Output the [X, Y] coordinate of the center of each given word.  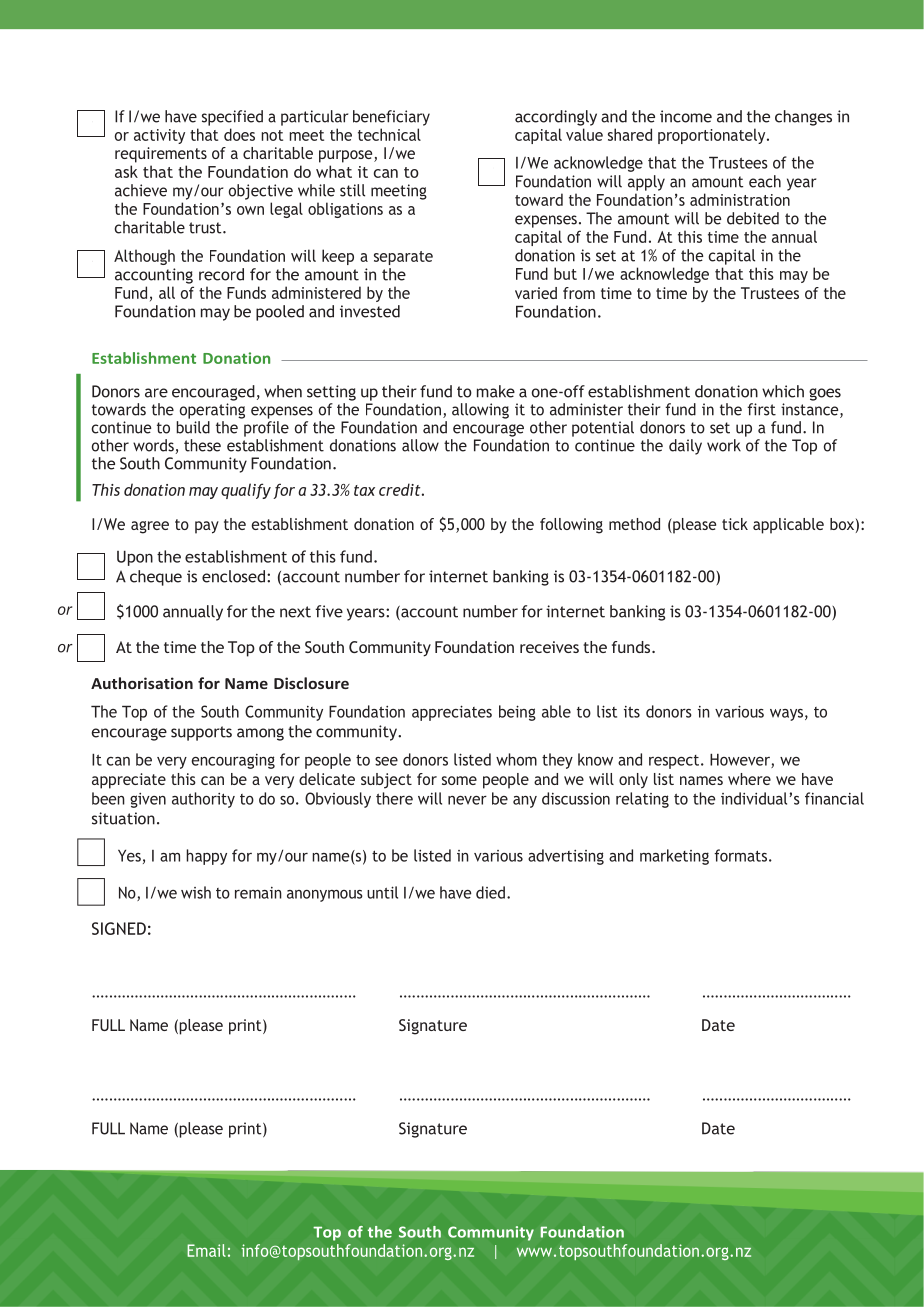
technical [389, 134]
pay [207, 527]
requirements [161, 155]
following [571, 526]
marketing [674, 857]
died [490, 892]
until [382, 892]
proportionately [713, 136]
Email [206, 1250]
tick [735, 524]
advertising [566, 857]
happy [206, 857]
